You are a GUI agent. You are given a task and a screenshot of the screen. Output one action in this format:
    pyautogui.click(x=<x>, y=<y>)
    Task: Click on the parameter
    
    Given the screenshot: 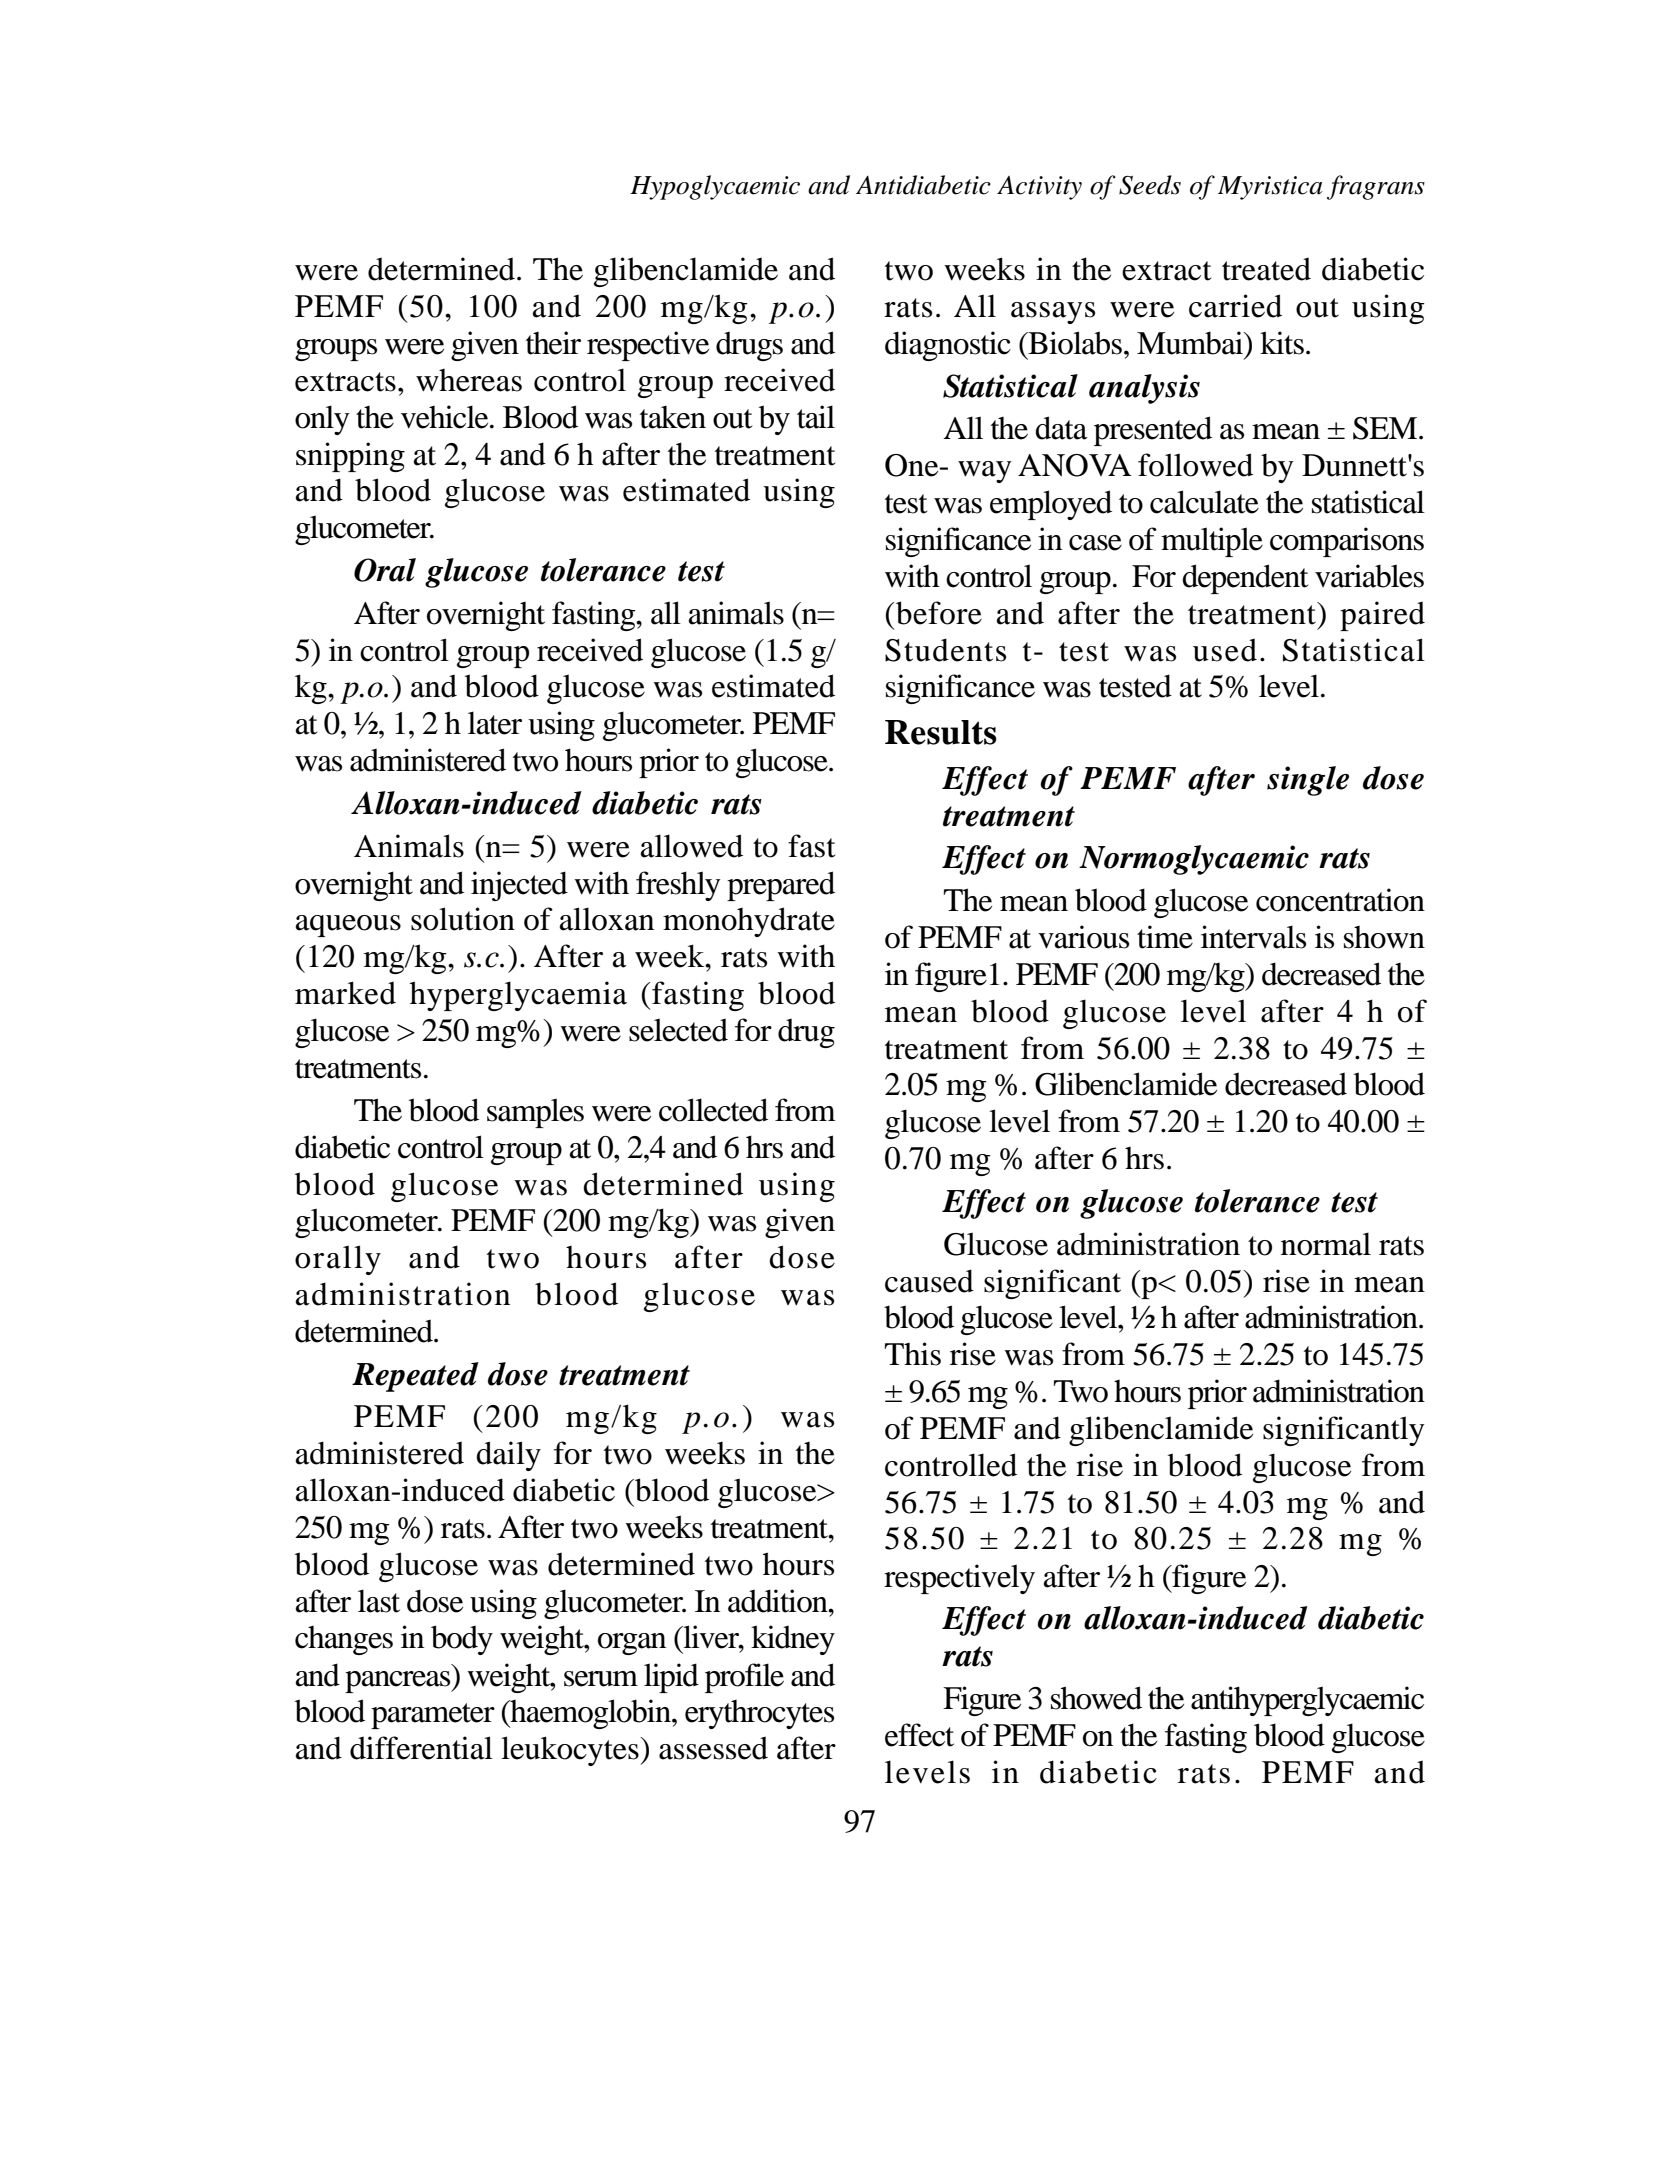 What is the action you would take?
    pyautogui.click(x=433, y=1716)
